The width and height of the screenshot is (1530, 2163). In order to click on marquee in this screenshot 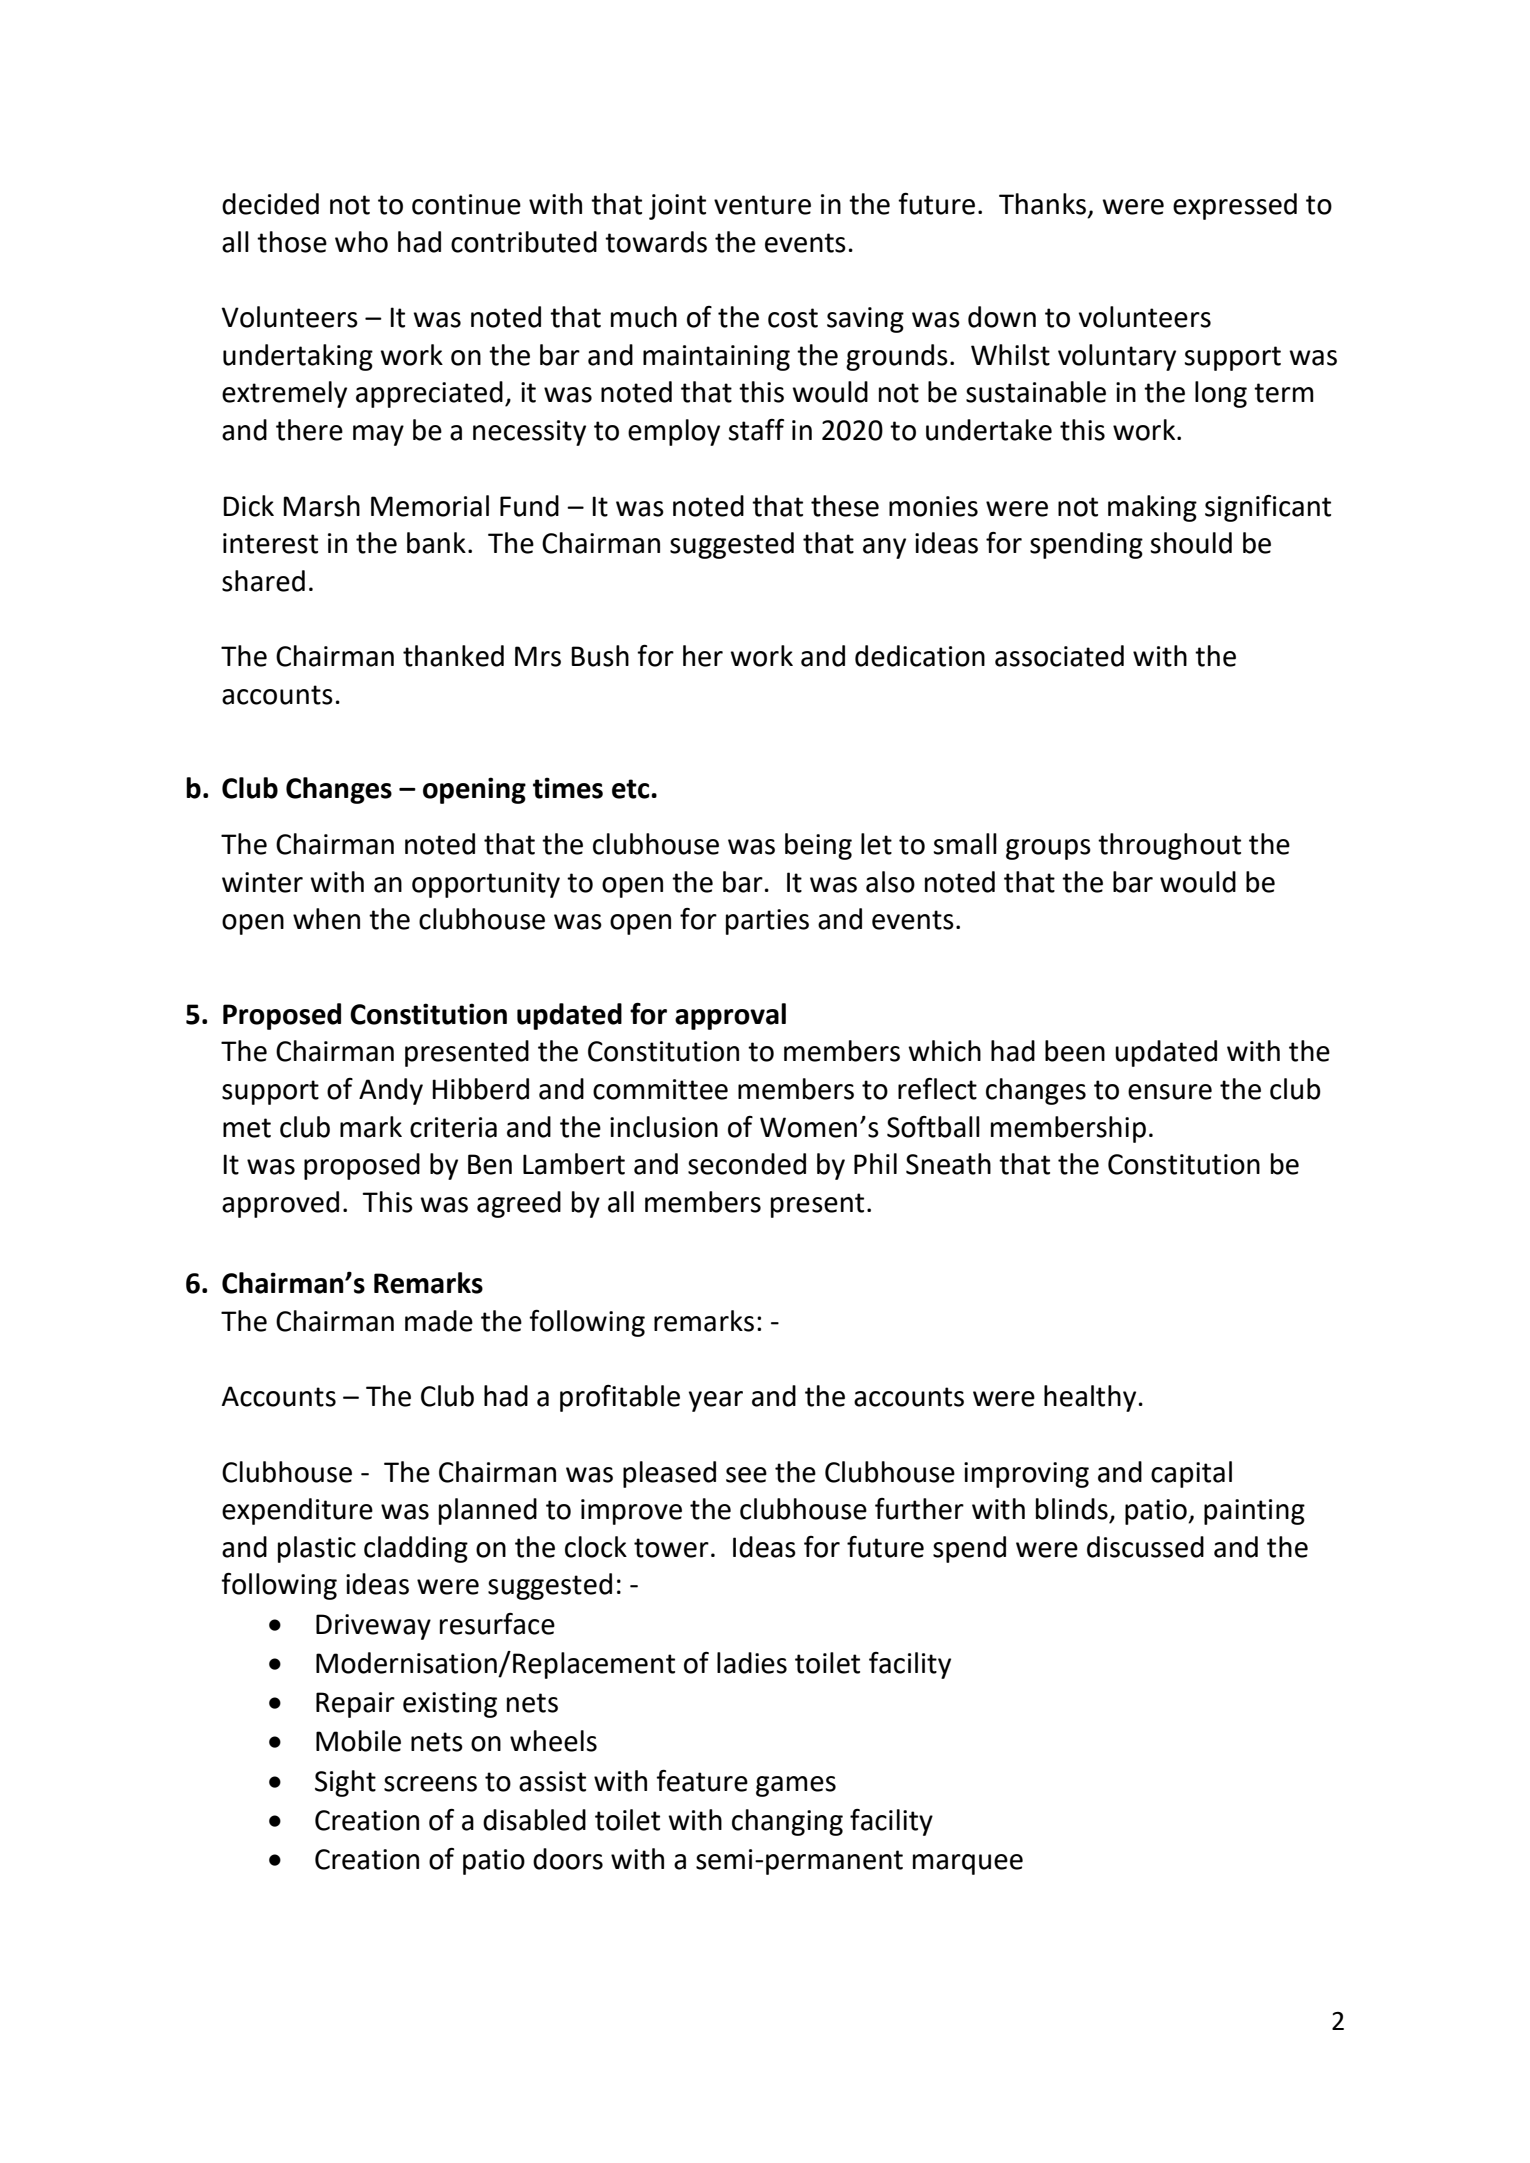, I will do `click(968, 1864)`.
